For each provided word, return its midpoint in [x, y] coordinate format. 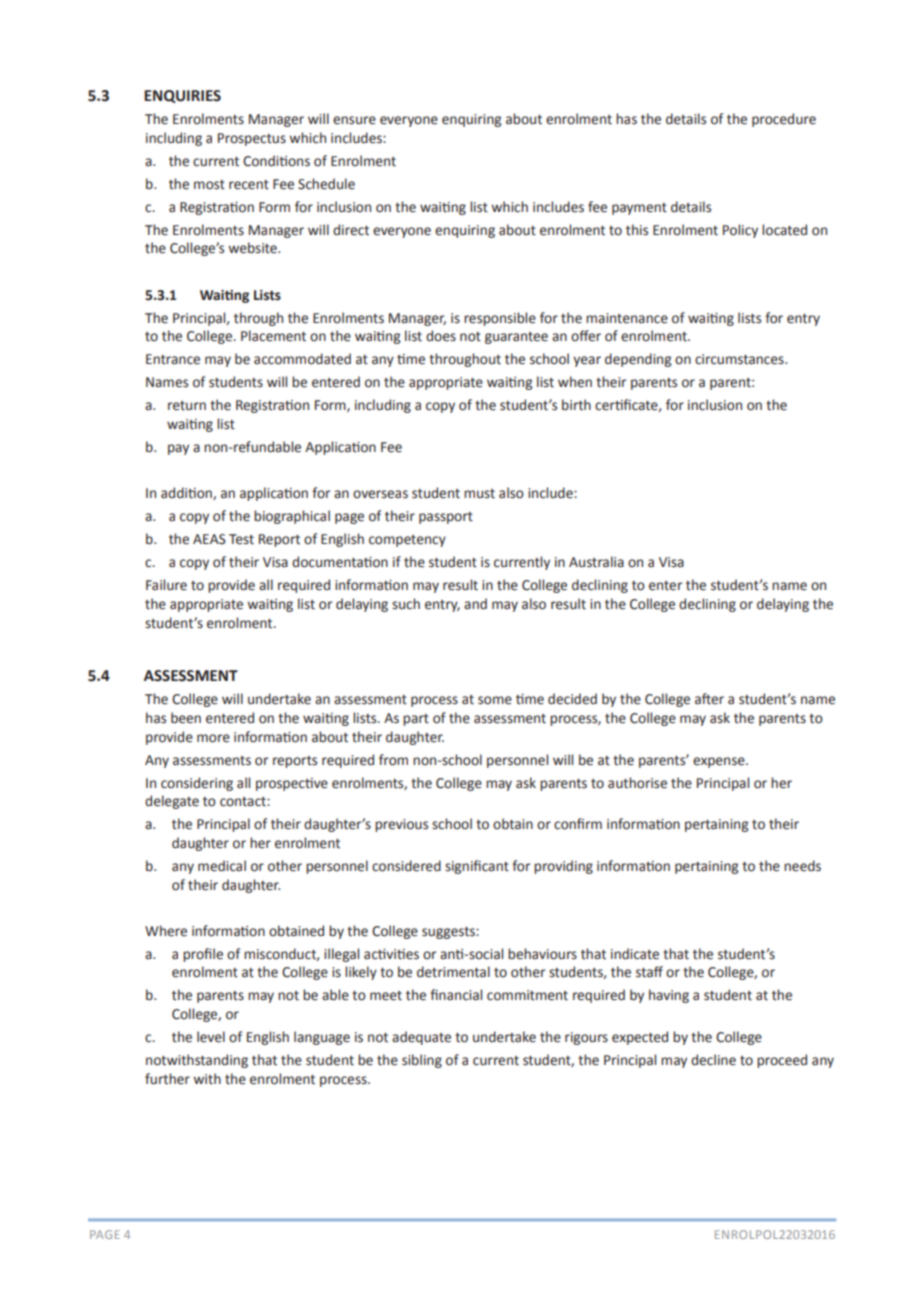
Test [241, 539]
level [211, 1037]
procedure [784, 120]
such [406, 604]
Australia [596, 562]
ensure [354, 120]
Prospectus [252, 139]
